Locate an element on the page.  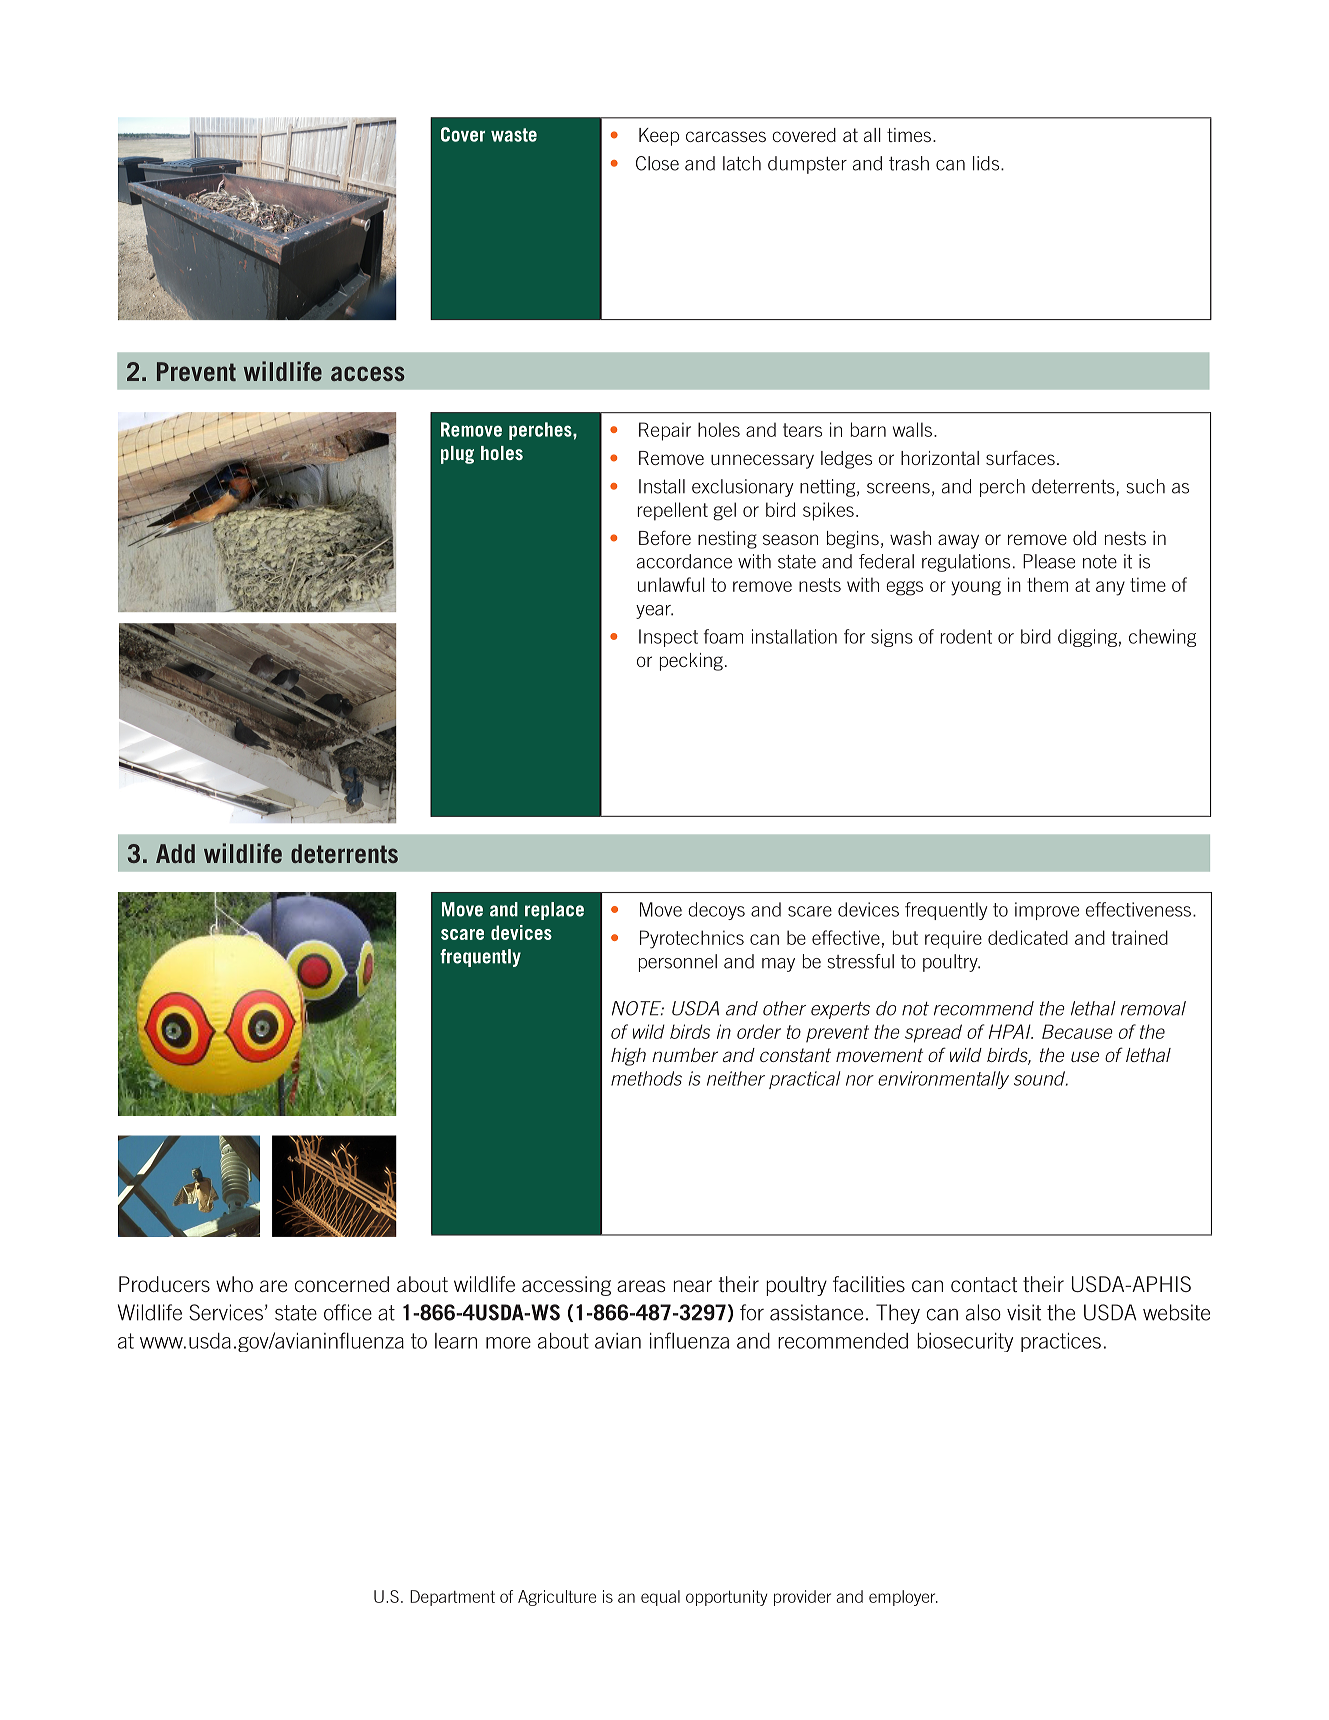
who is located at coordinates (234, 1284).
